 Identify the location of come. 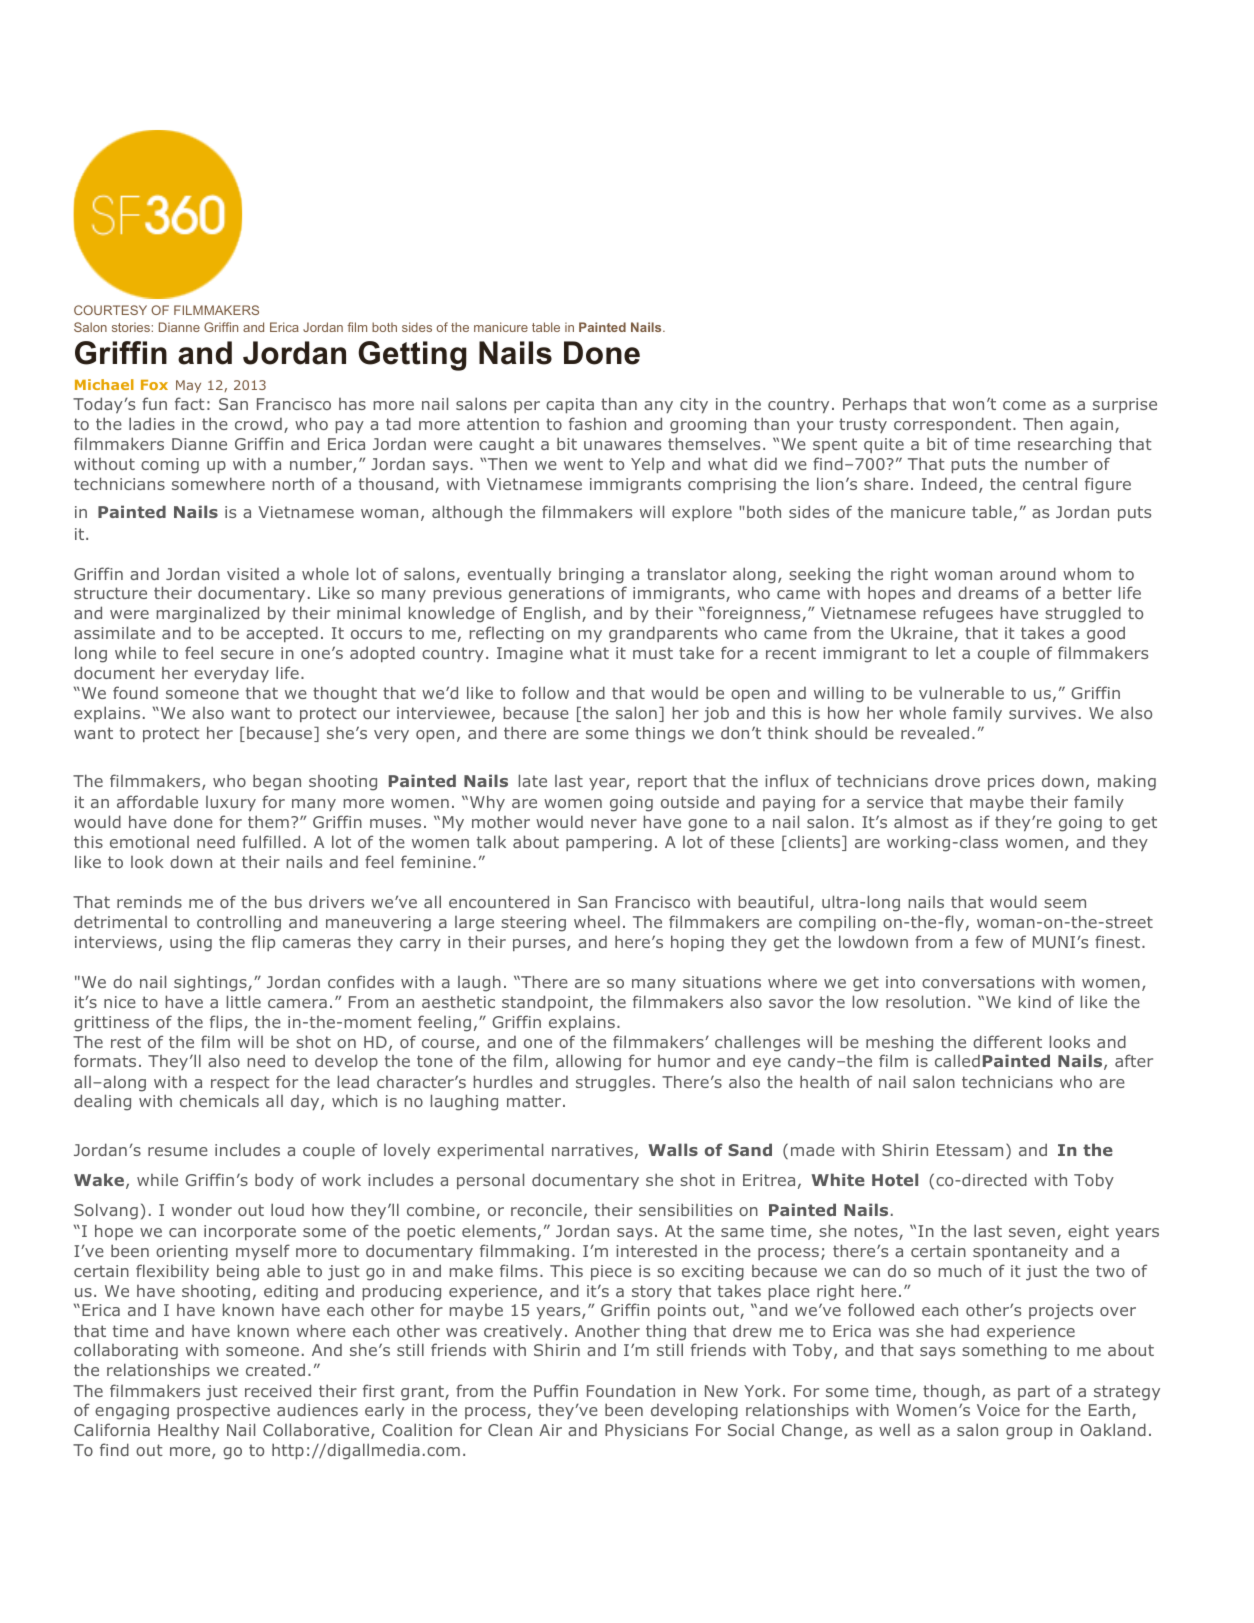
(1024, 405).
